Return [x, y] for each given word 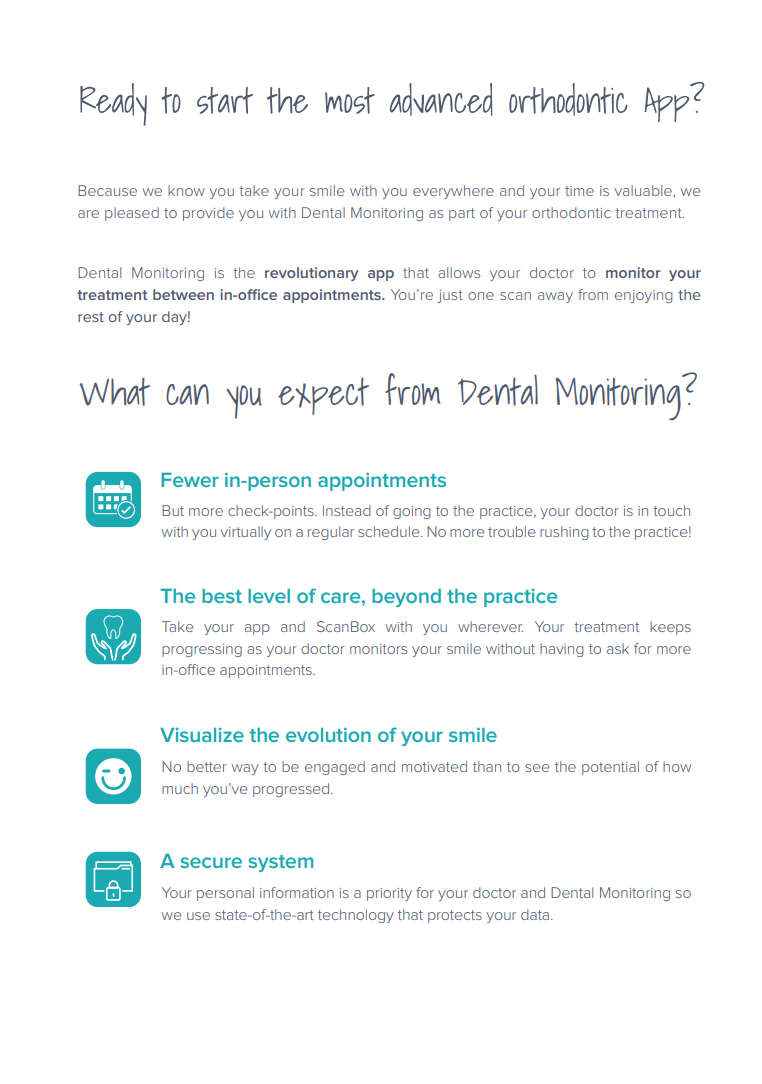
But [173, 510]
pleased [132, 214]
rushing [564, 533]
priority [389, 894]
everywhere [453, 192]
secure [211, 862]
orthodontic [571, 212]
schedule [390, 531]
